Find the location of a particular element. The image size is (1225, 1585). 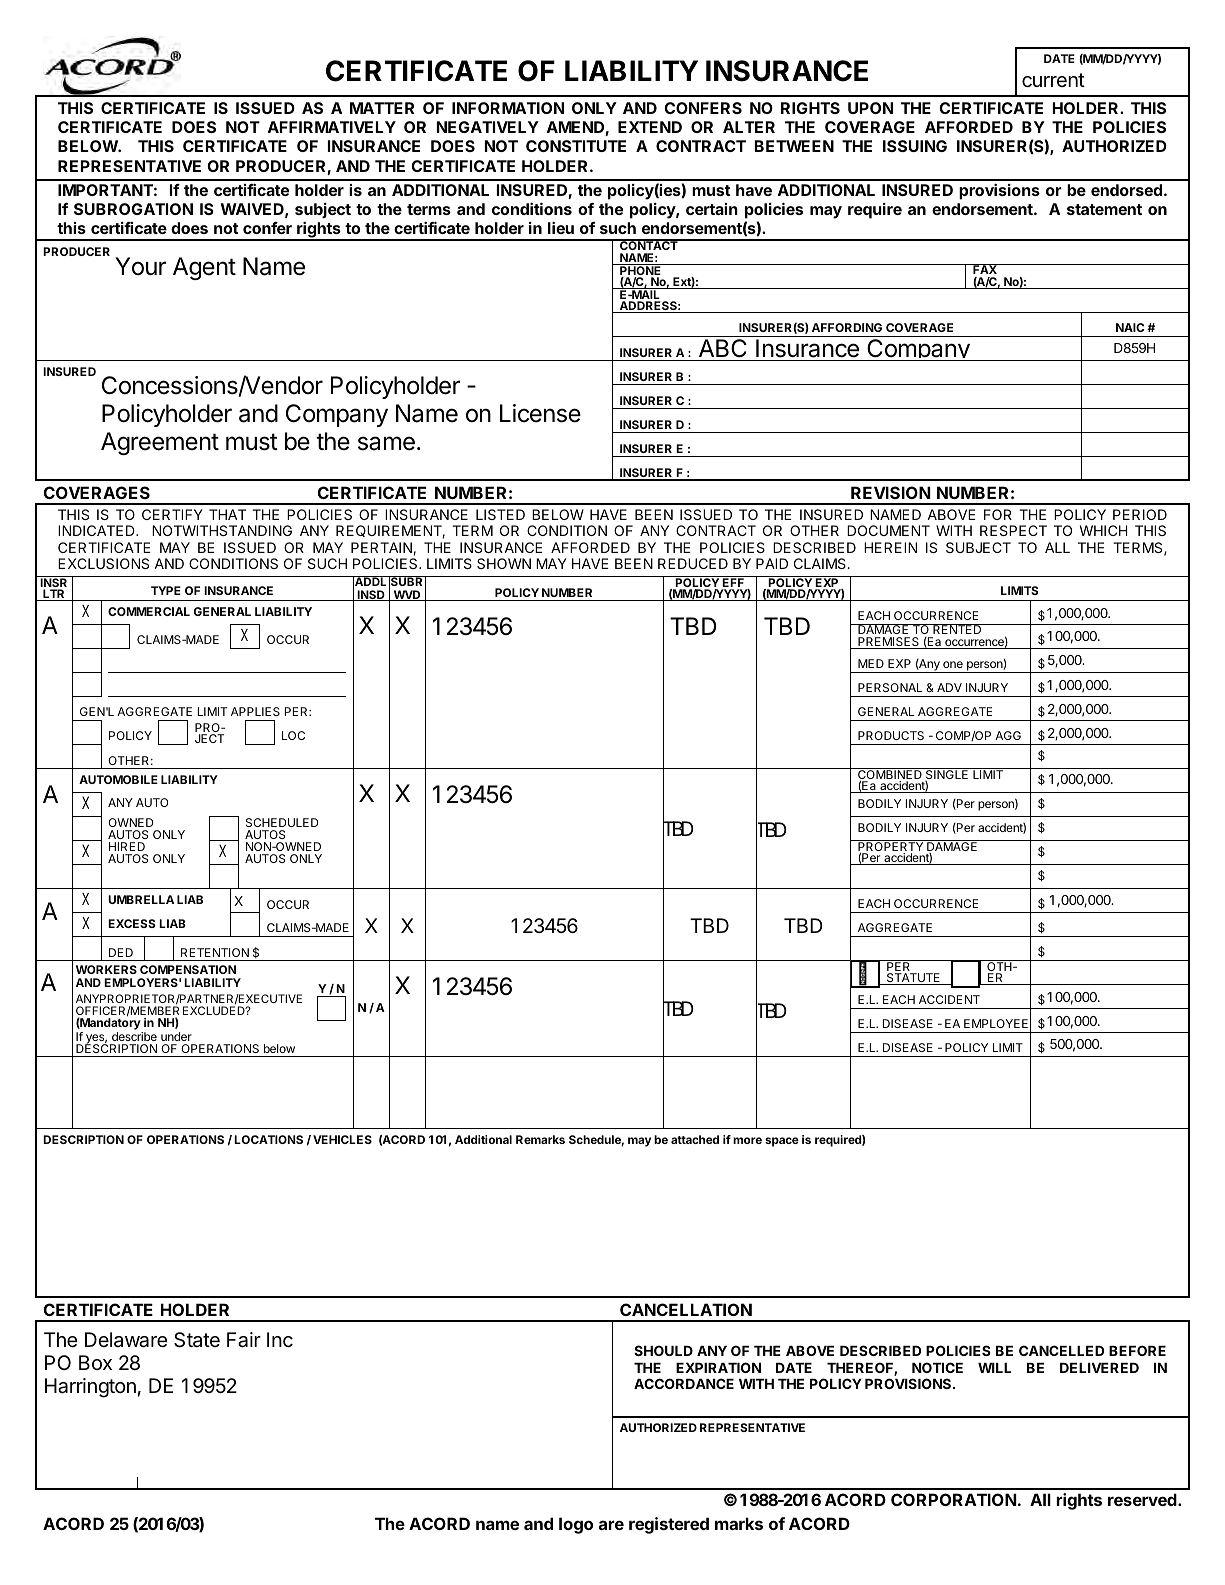

LISTED is located at coordinates (500, 514).
